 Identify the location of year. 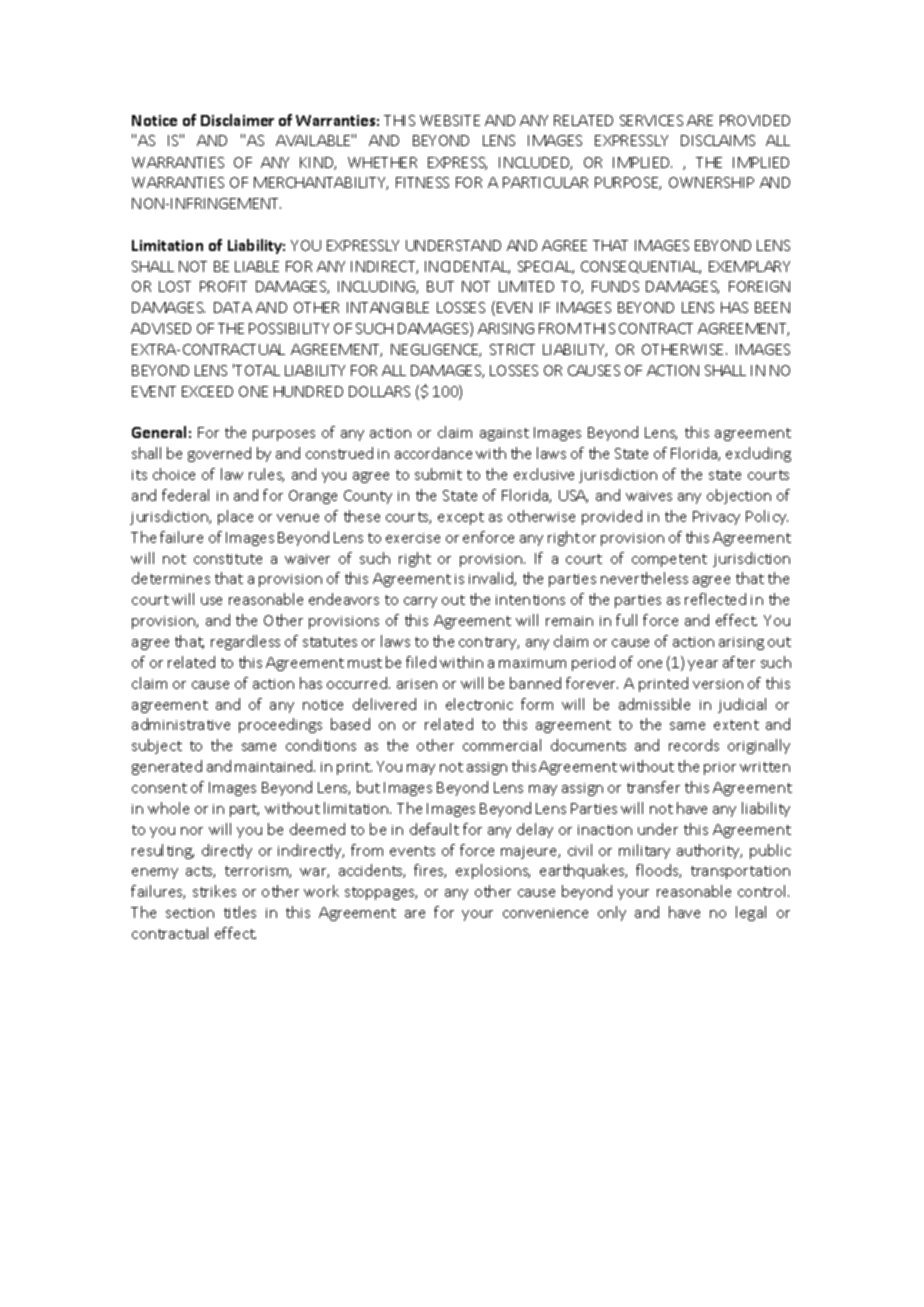
(703, 665).
